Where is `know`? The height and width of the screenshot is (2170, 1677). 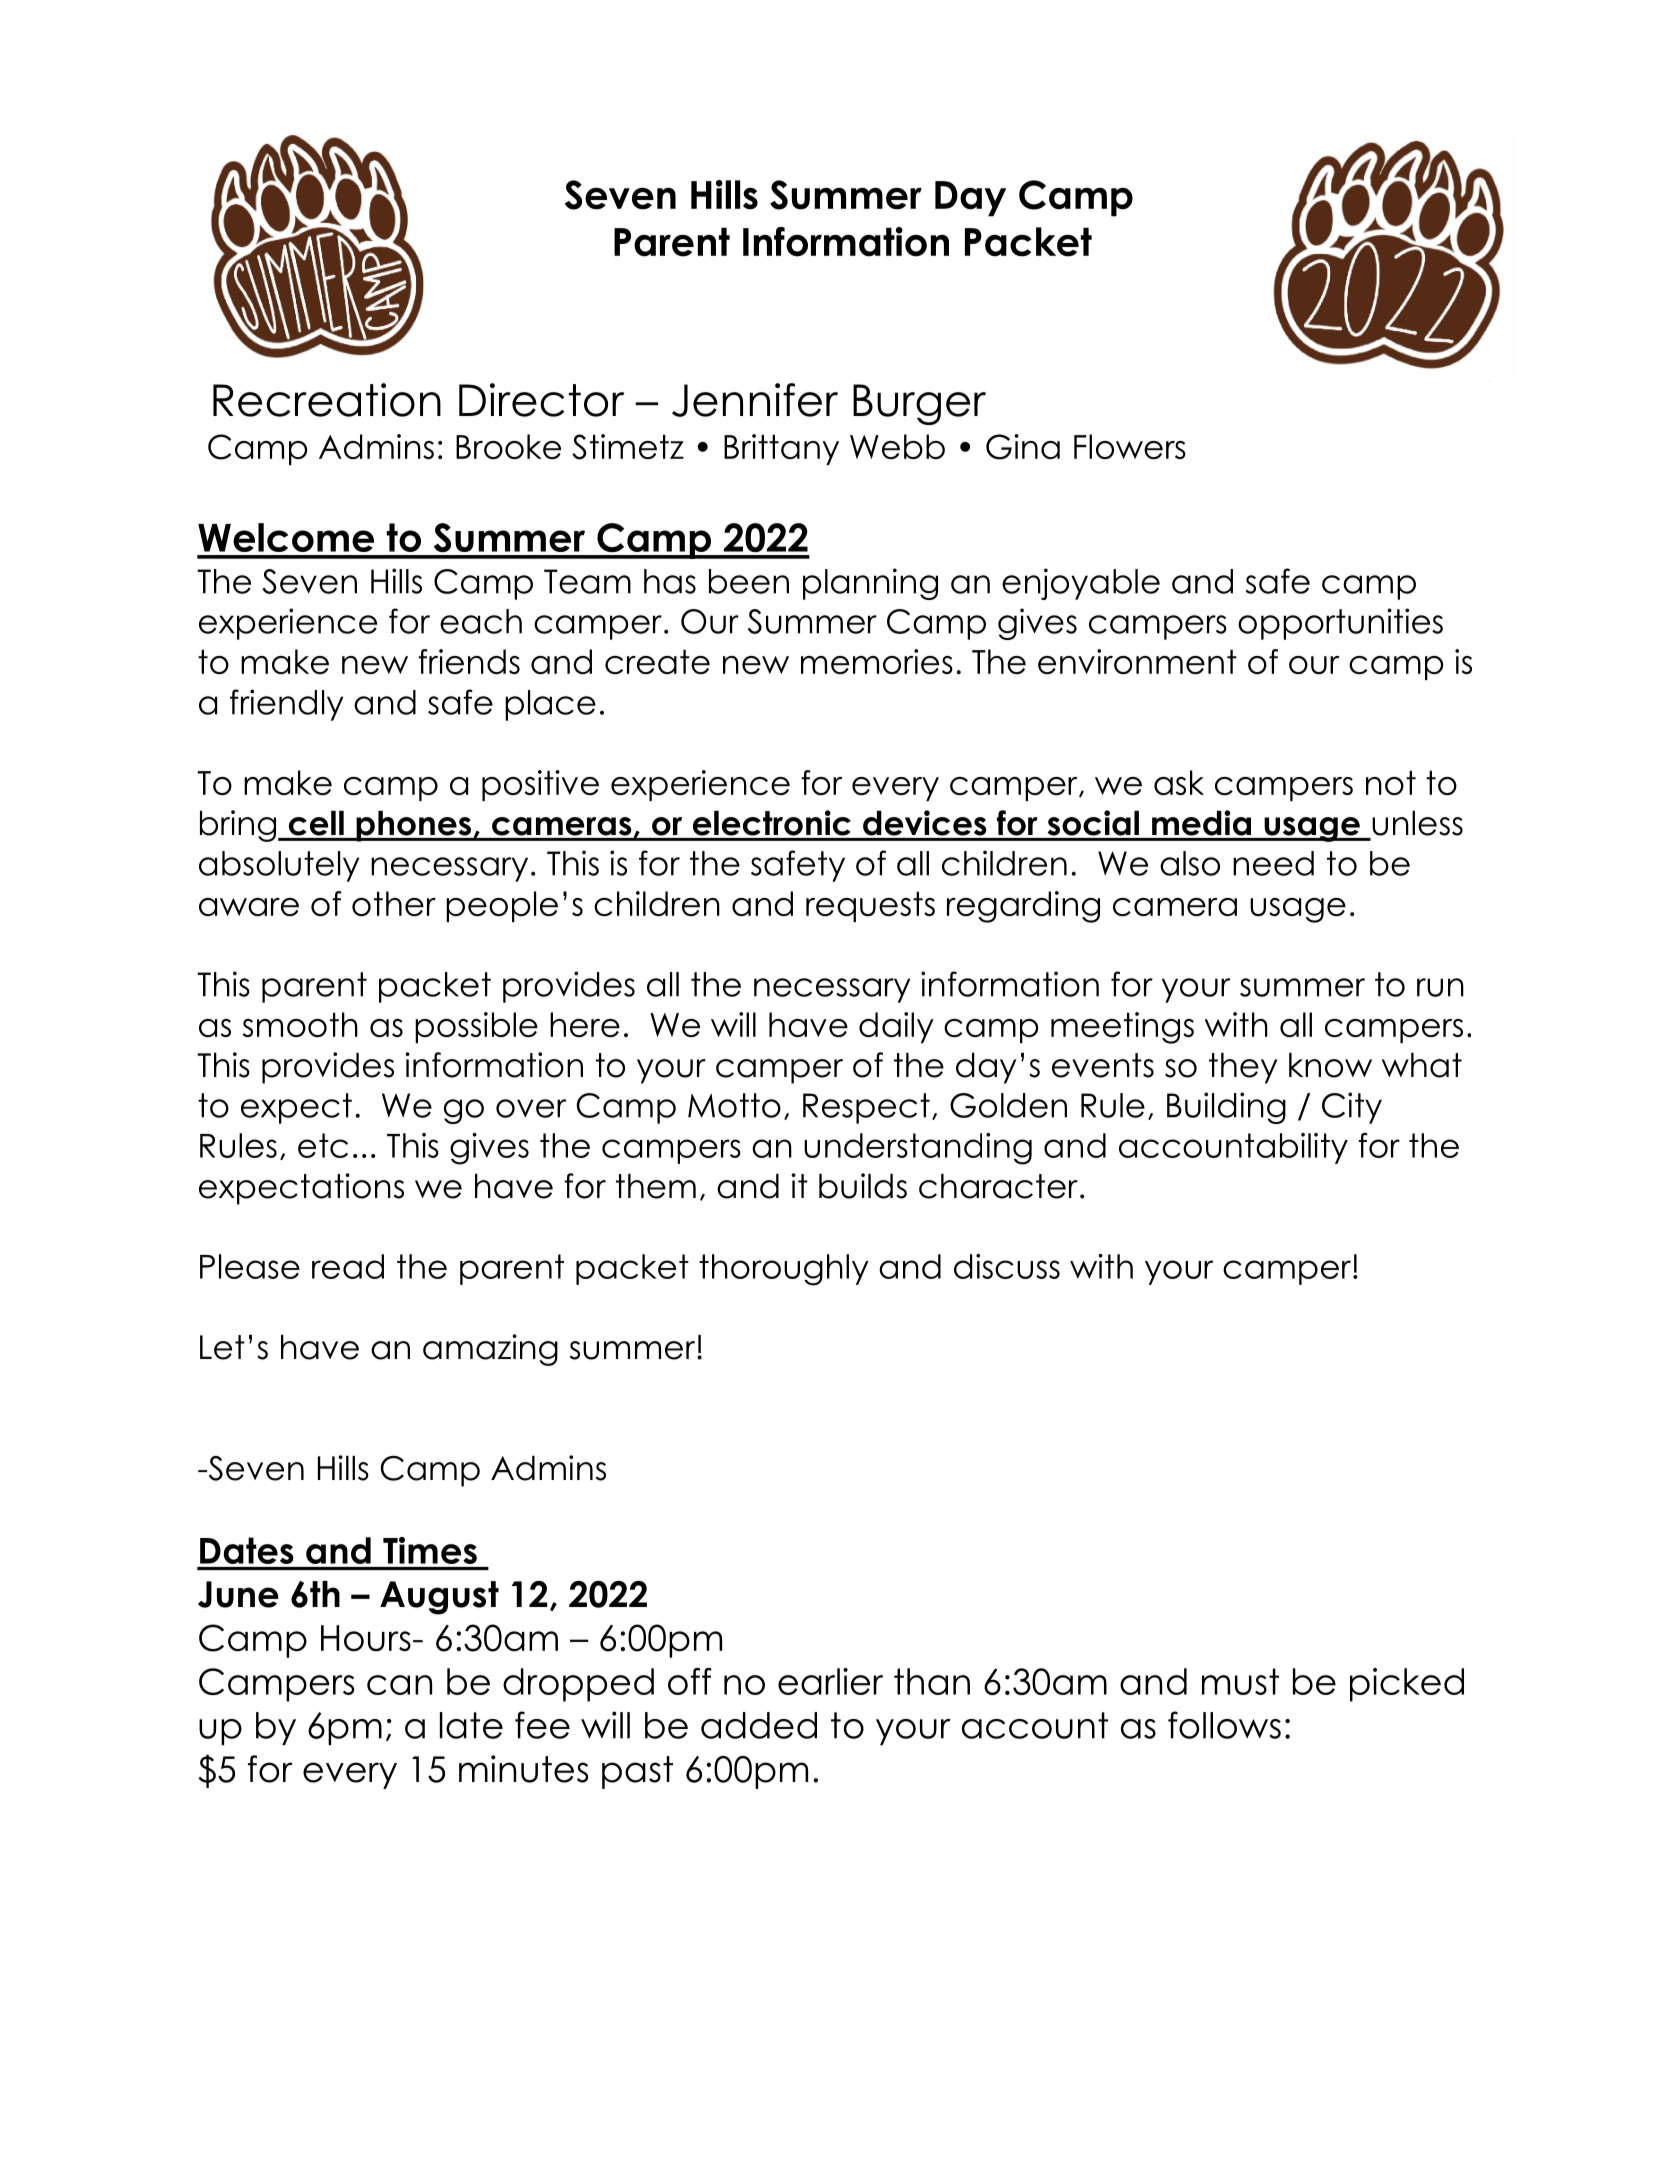 know is located at coordinates (1330, 1065).
